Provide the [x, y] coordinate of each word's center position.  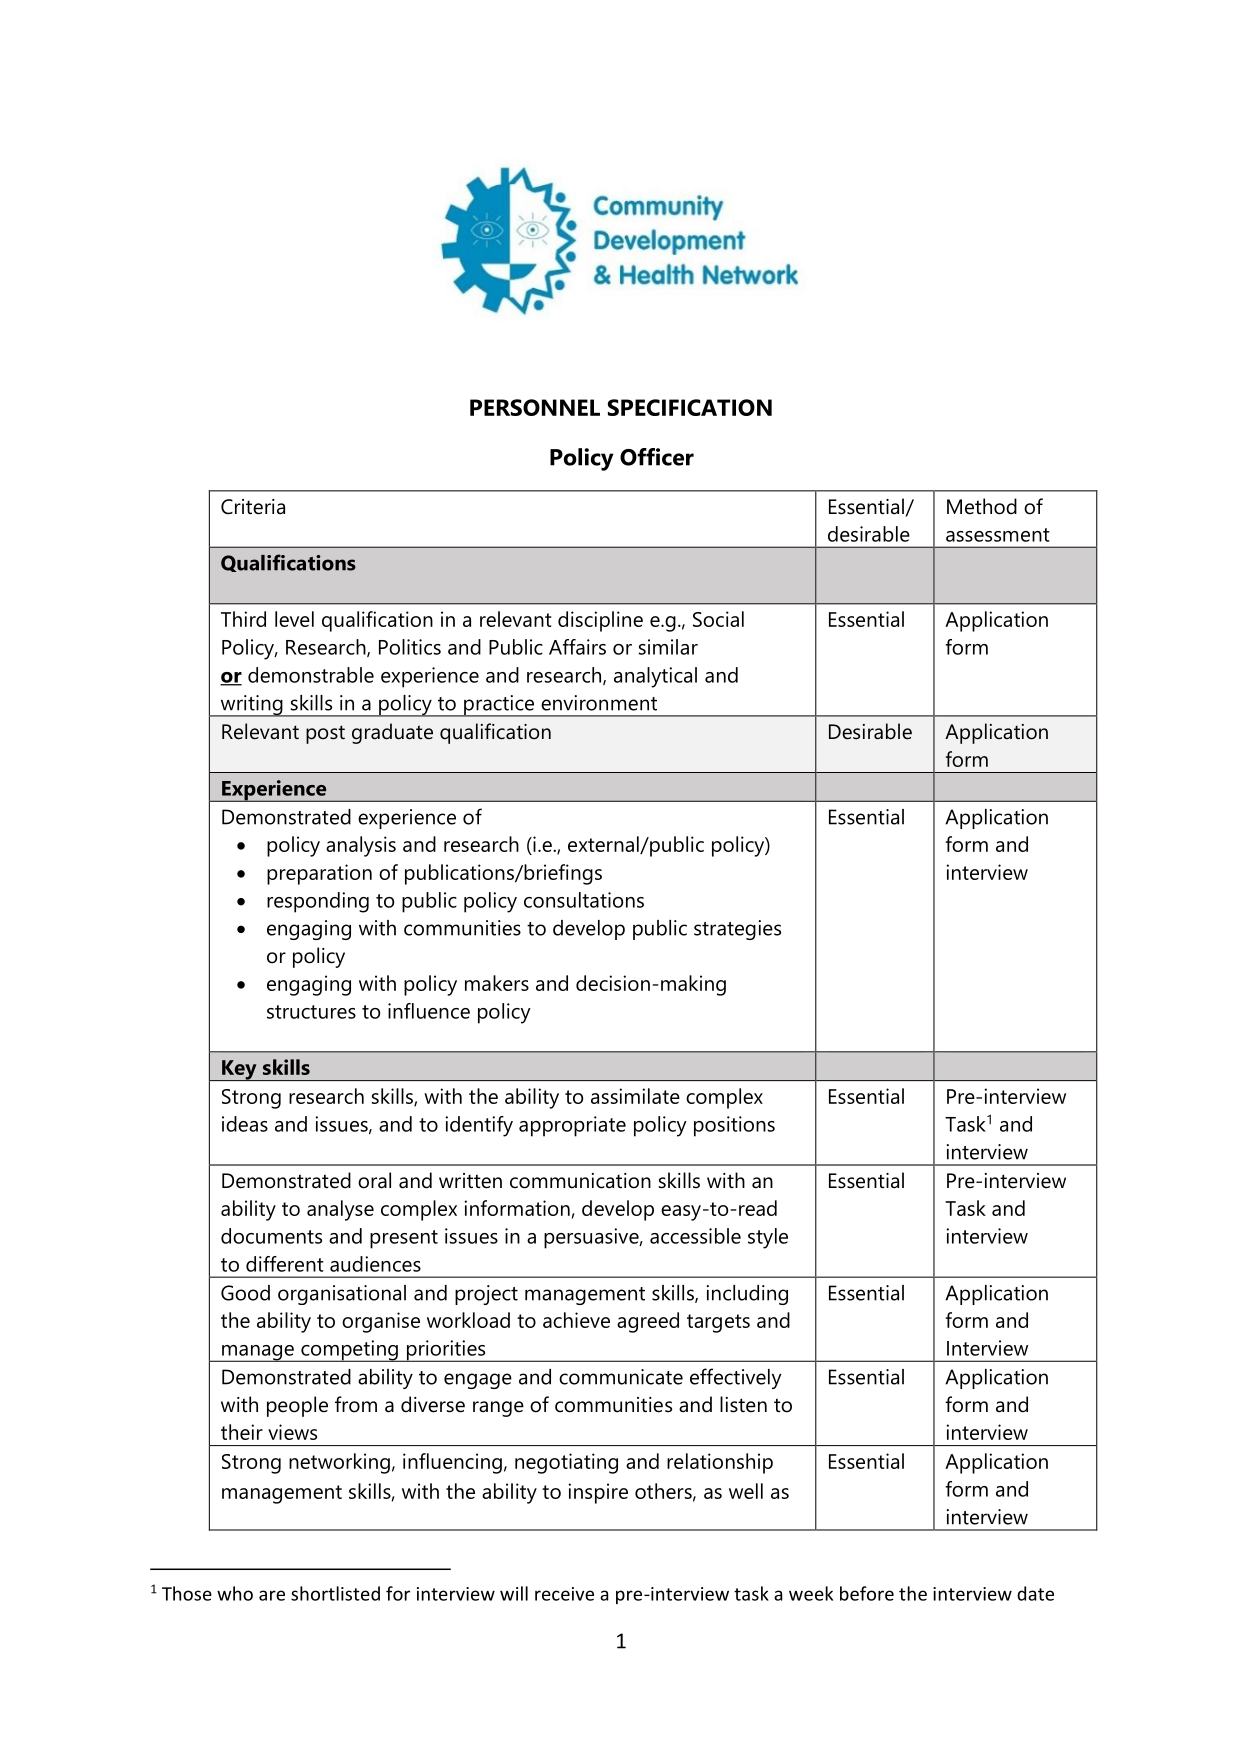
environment [599, 703]
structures [311, 1012]
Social [718, 619]
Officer [657, 457]
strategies [737, 930]
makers [497, 983]
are [272, 1595]
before [867, 1593]
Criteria [253, 507]
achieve [576, 1320]
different [285, 1264]
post [325, 734]
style [768, 1238]
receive [564, 1594]
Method [982, 506]
